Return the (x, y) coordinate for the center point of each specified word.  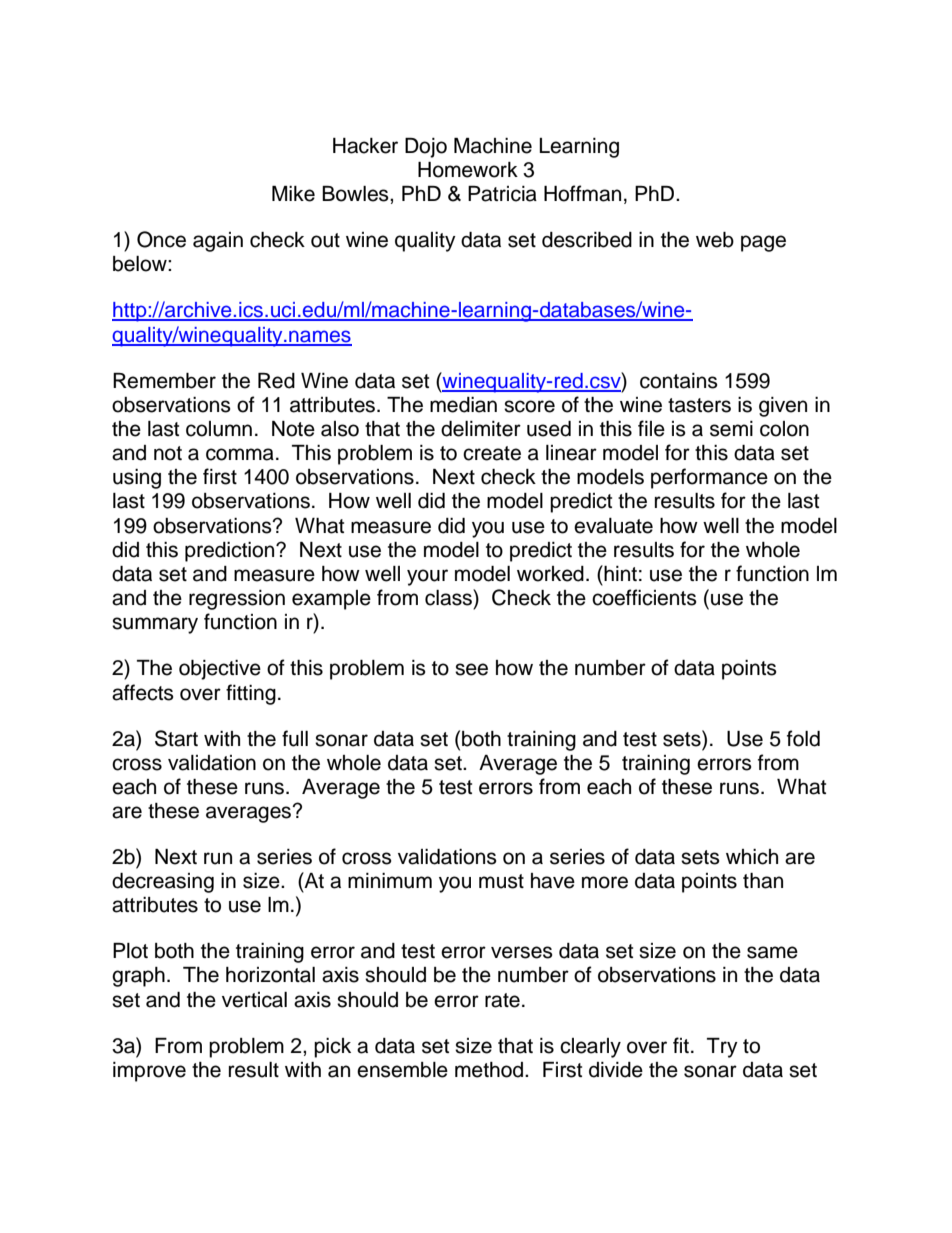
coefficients (644, 597)
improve (149, 1072)
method (490, 1070)
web (715, 240)
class (449, 597)
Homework (468, 170)
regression (237, 600)
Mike (293, 194)
